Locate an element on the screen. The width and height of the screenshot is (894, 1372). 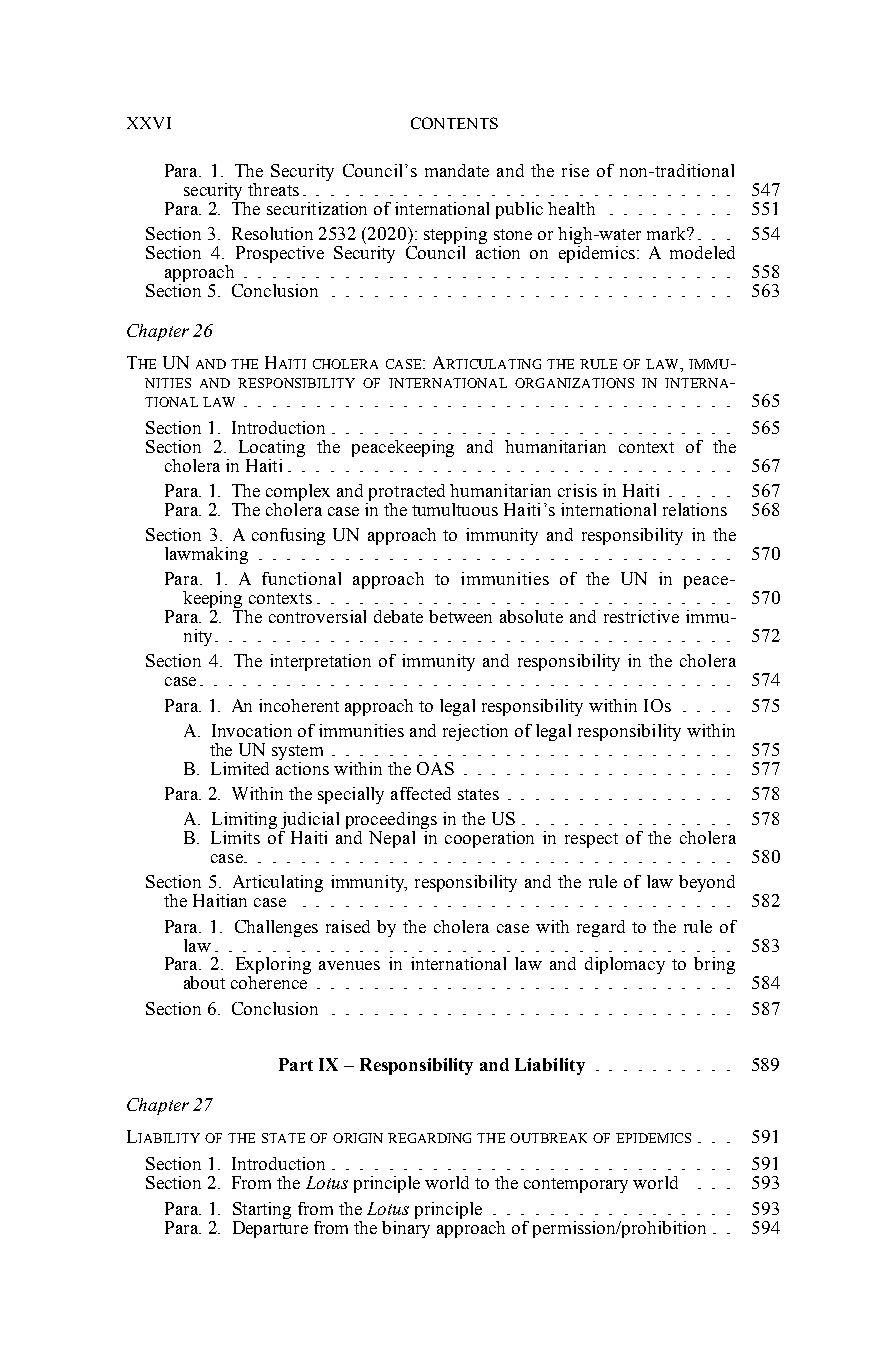
Locating is located at coordinates (272, 448).
